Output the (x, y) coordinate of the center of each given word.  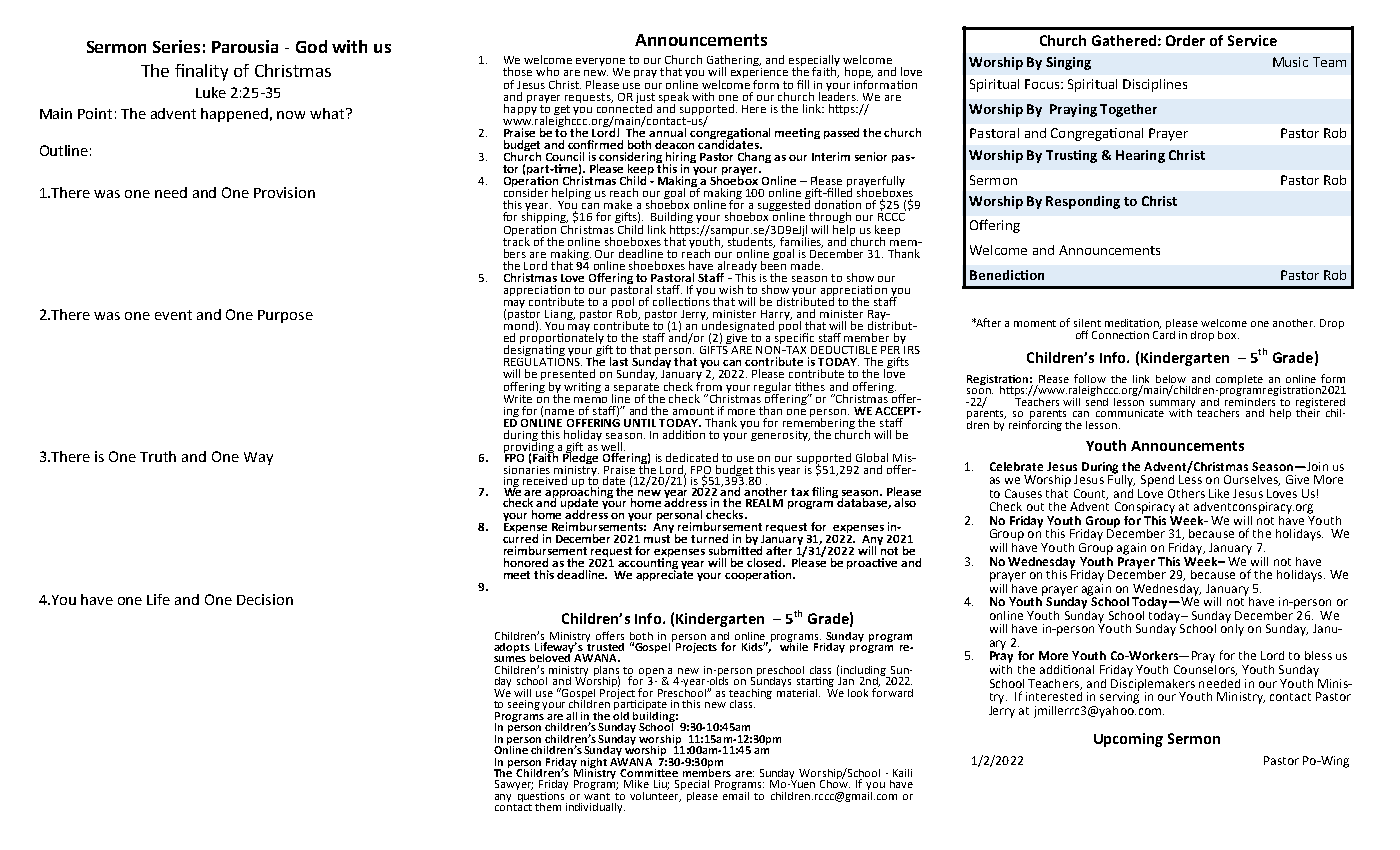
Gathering (734, 62)
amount (693, 411)
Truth (158, 456)
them (548, 807)
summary (1172, 405)
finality (201, 72)
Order (1185, 40)
